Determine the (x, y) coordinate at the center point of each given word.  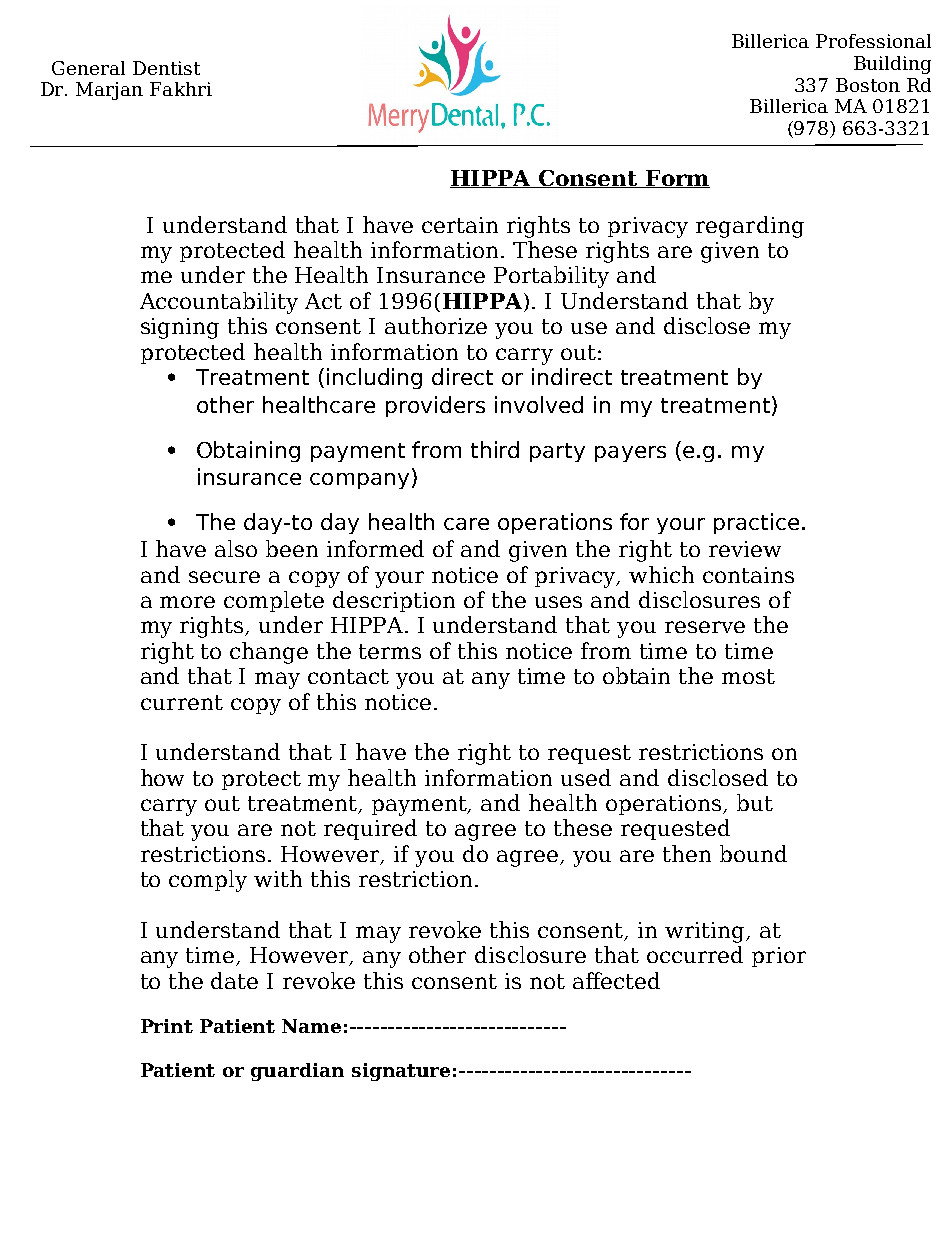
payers (630, 454)
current (182, 702)
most (748, 676)
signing (180, 328)
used (586, 777)
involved (539, 404)
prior (779, 957)
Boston (868, 85)
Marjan (109, 91)
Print (167, 1026)
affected (616, 980)
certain (460, 225)
